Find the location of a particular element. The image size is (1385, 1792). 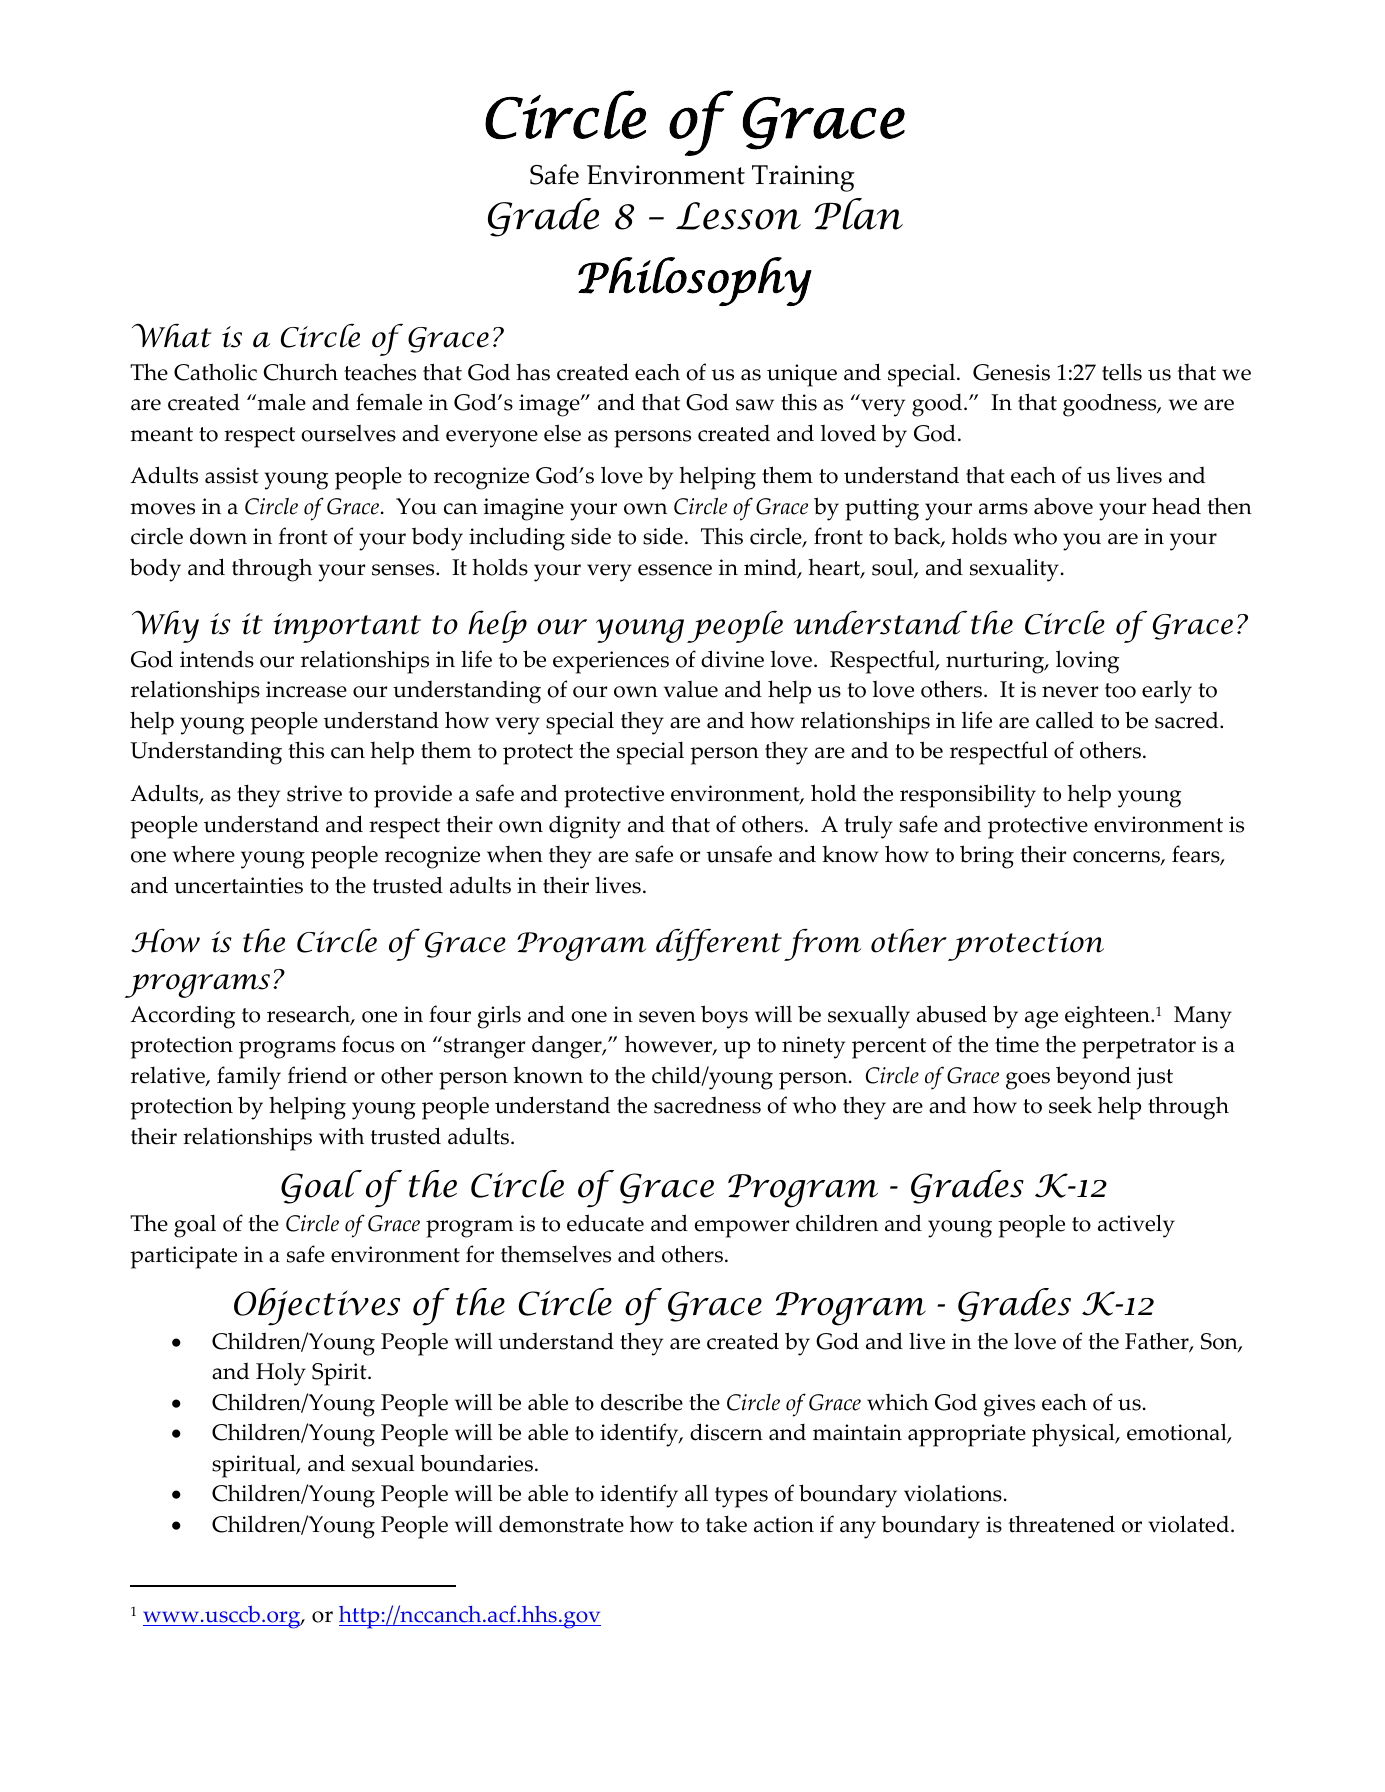

Plan is located at coordinates (859, 214).
